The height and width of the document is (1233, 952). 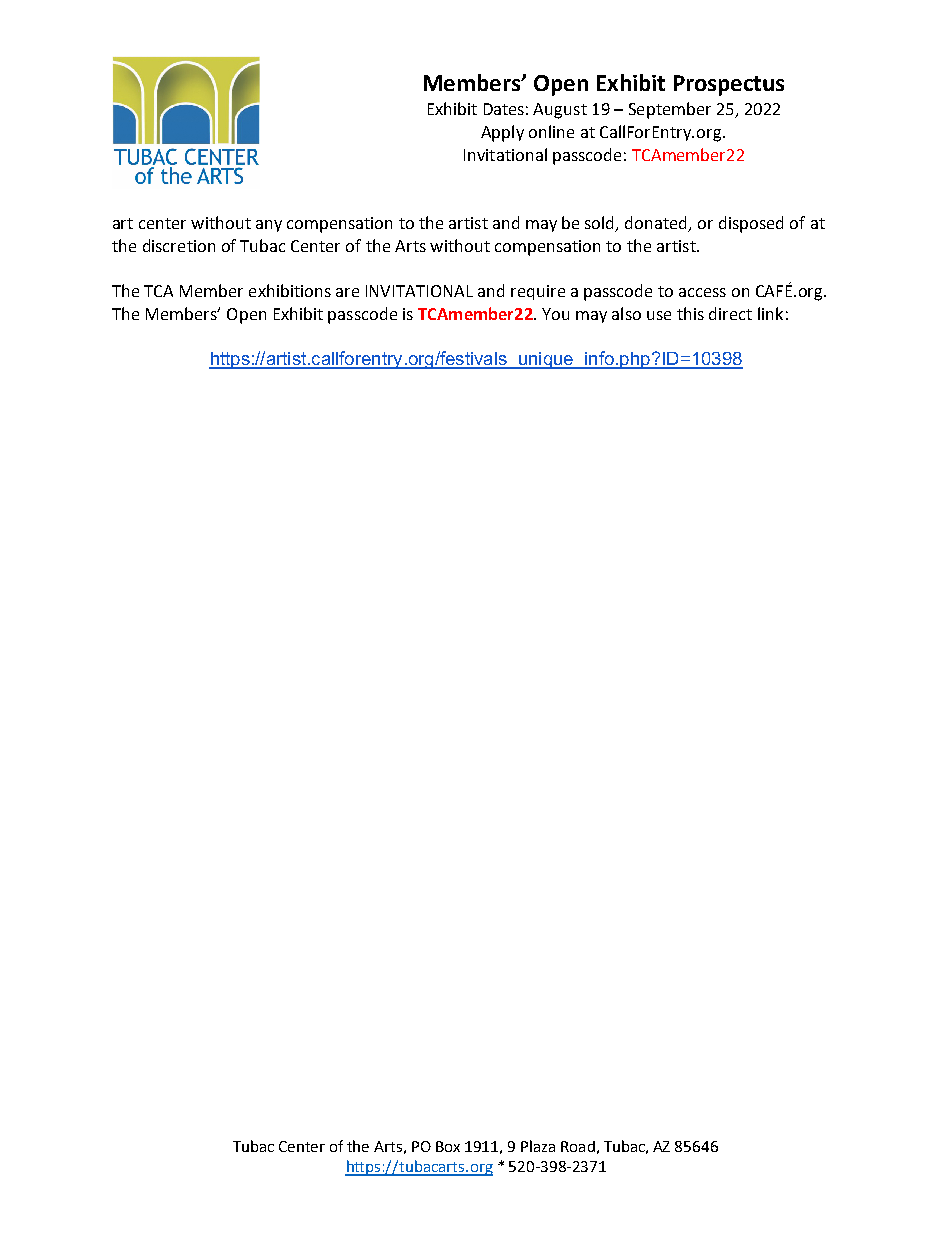 I want to click on any, so click(x=269, y=226).
